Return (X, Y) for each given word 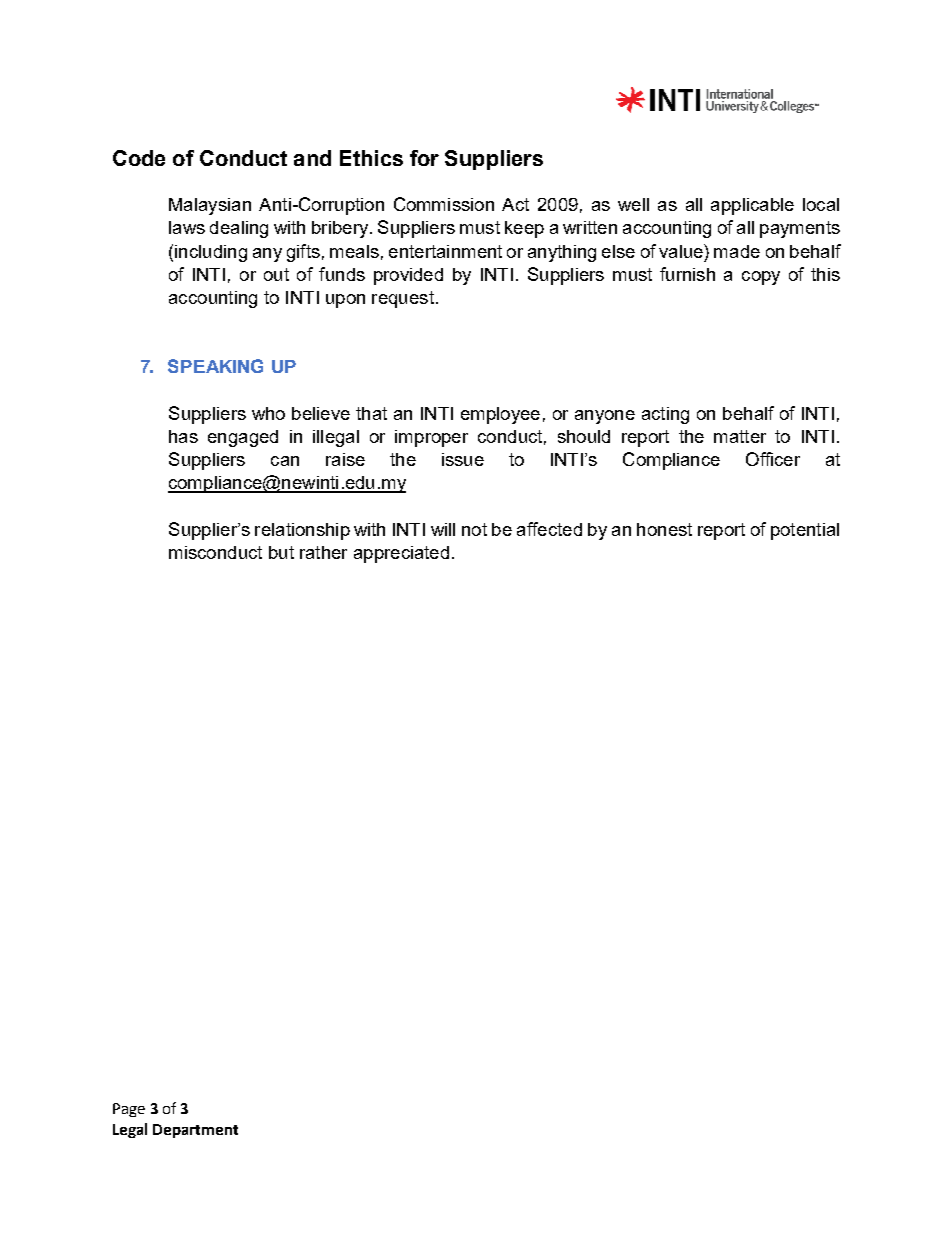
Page (129, 1110)
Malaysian (210, 206)
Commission (444, 204)
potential (805, 531)
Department (195, 1131)
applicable (752, 206)
